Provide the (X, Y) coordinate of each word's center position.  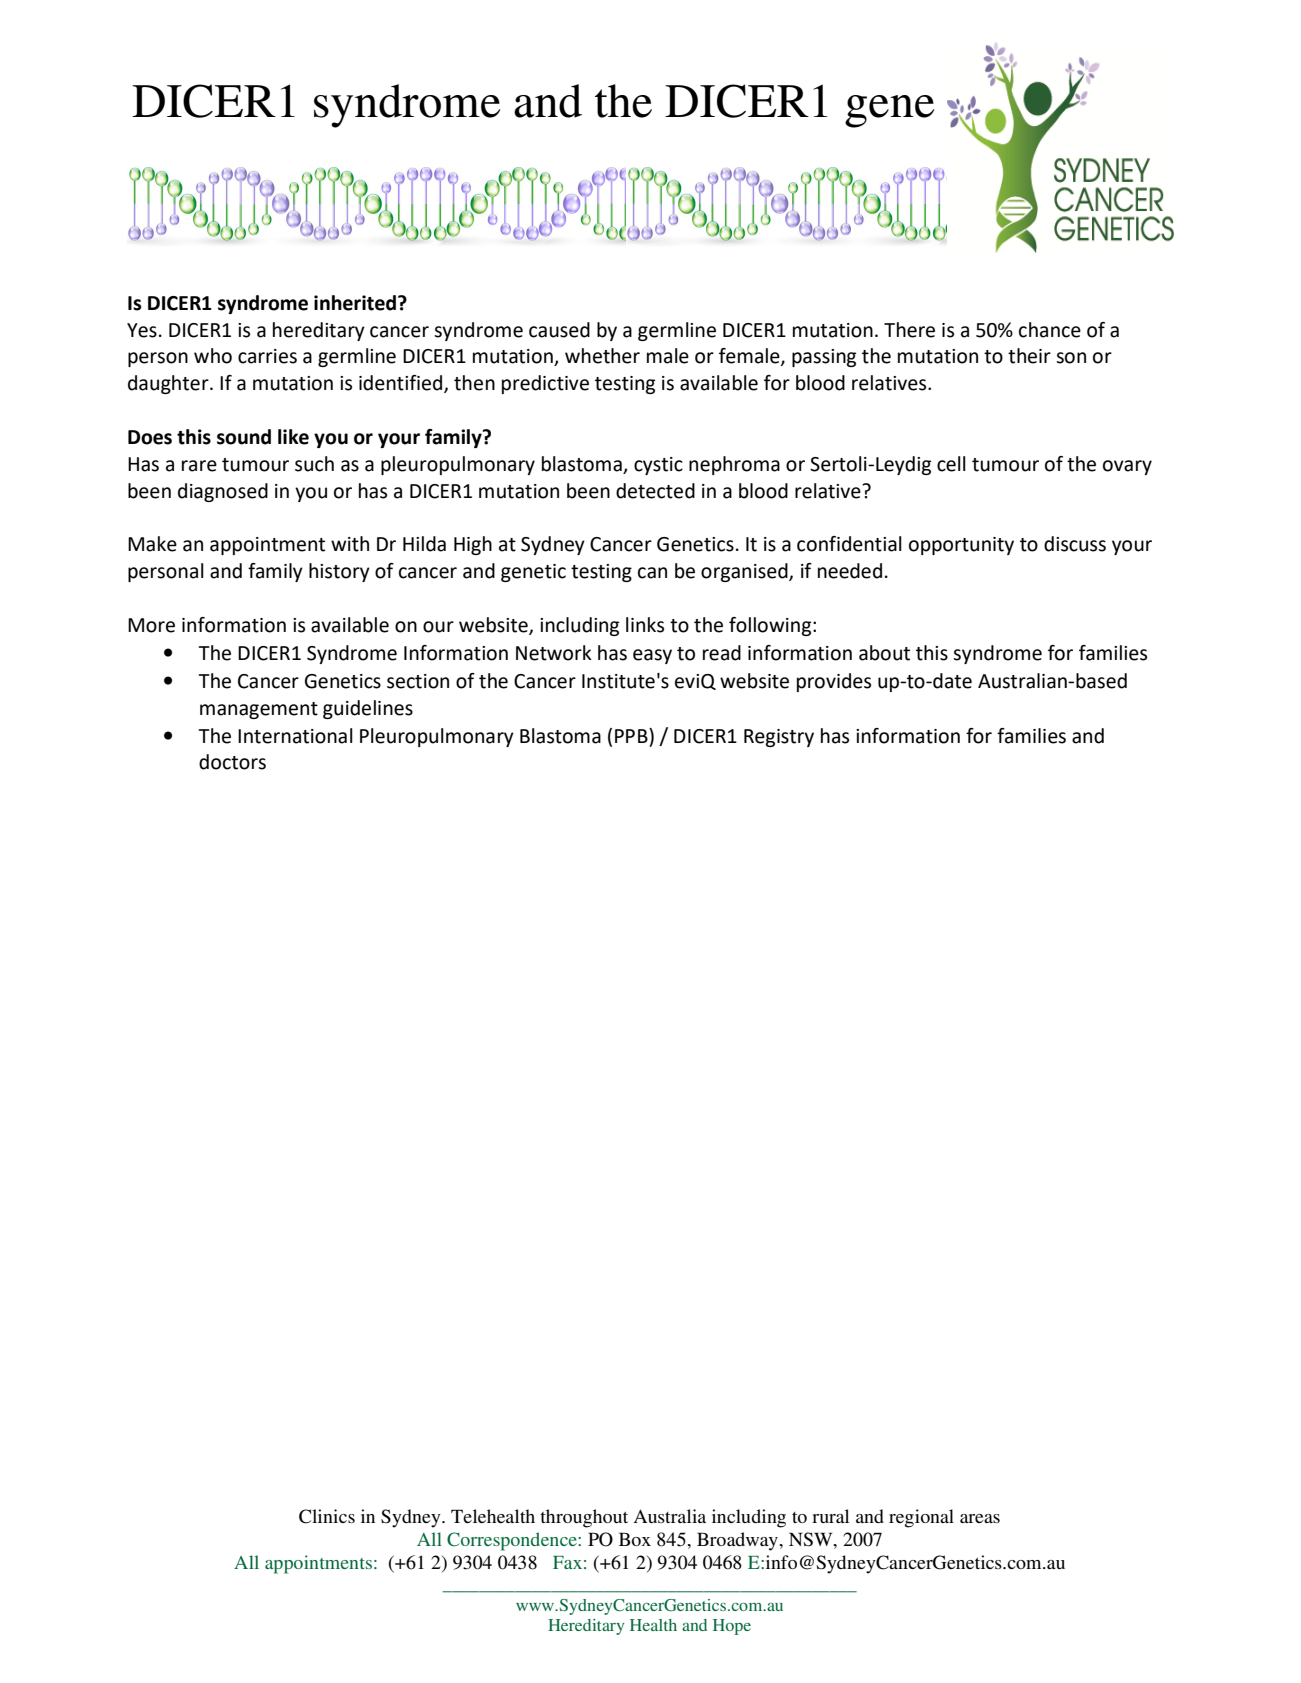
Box (635, 1539)
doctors (232, 762)
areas (980, 1518)
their (1029, 356)
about (884, 653)
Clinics (327, 1516)
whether (602, 356)
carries (267, 356)
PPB (632, 735)
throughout (584, 1518)
